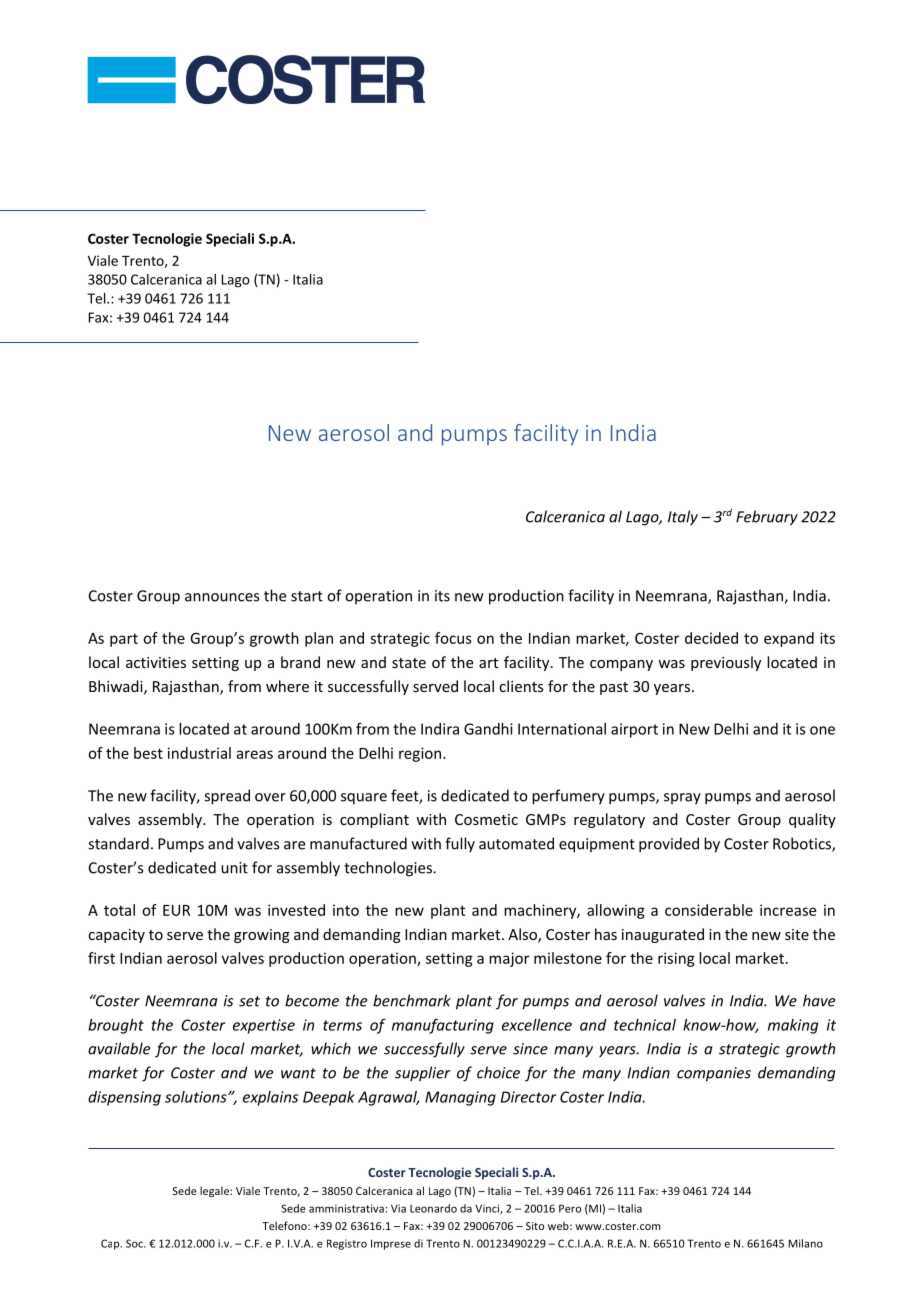  What do you see at coordinates (433, 1208) in the screenshot?
I see `Leonardo` at bounding box center [433, 1208].
